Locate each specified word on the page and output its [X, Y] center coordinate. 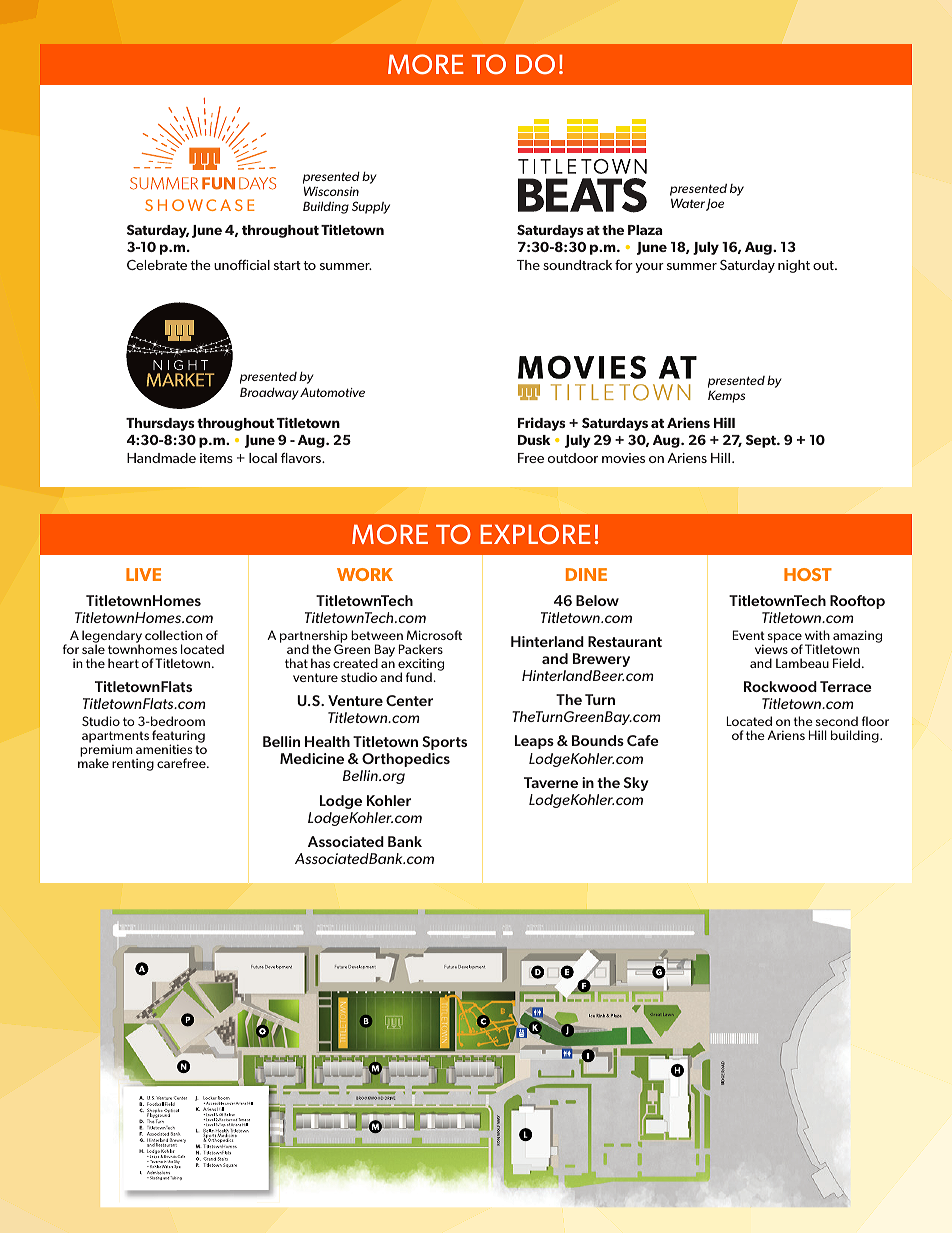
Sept [762, 441]
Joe [715, 205]
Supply [371, 207]
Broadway [269, 393]
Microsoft [434, 635]
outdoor [573, 458]
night [794, 266]
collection [174, 635]
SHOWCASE [200, 205]
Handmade [161, 458]
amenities [164, 749]
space [785, 639]
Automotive [332, 392]
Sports [444, 743]
